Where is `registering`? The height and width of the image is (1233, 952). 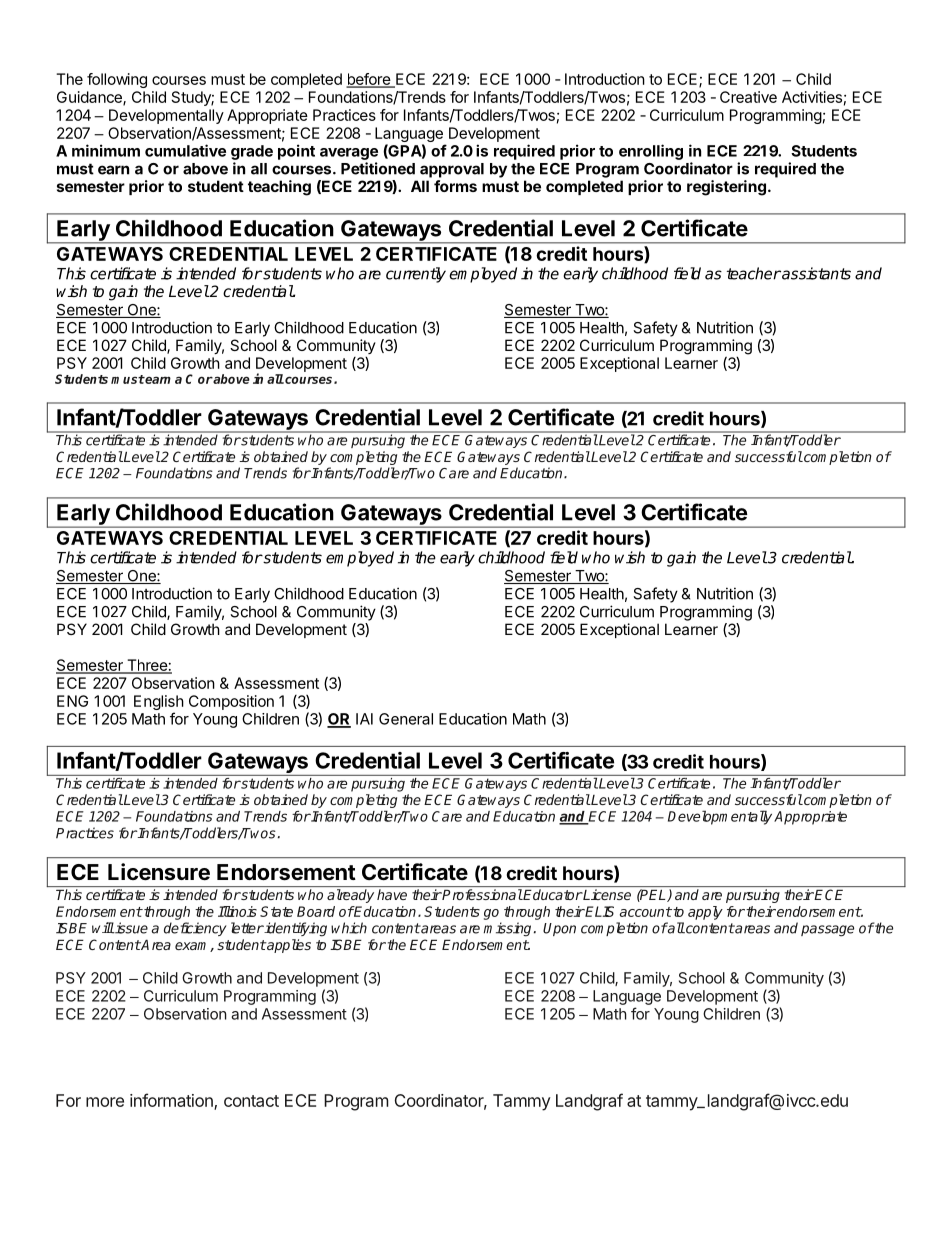 registering is located at coordinates (726, 188).
